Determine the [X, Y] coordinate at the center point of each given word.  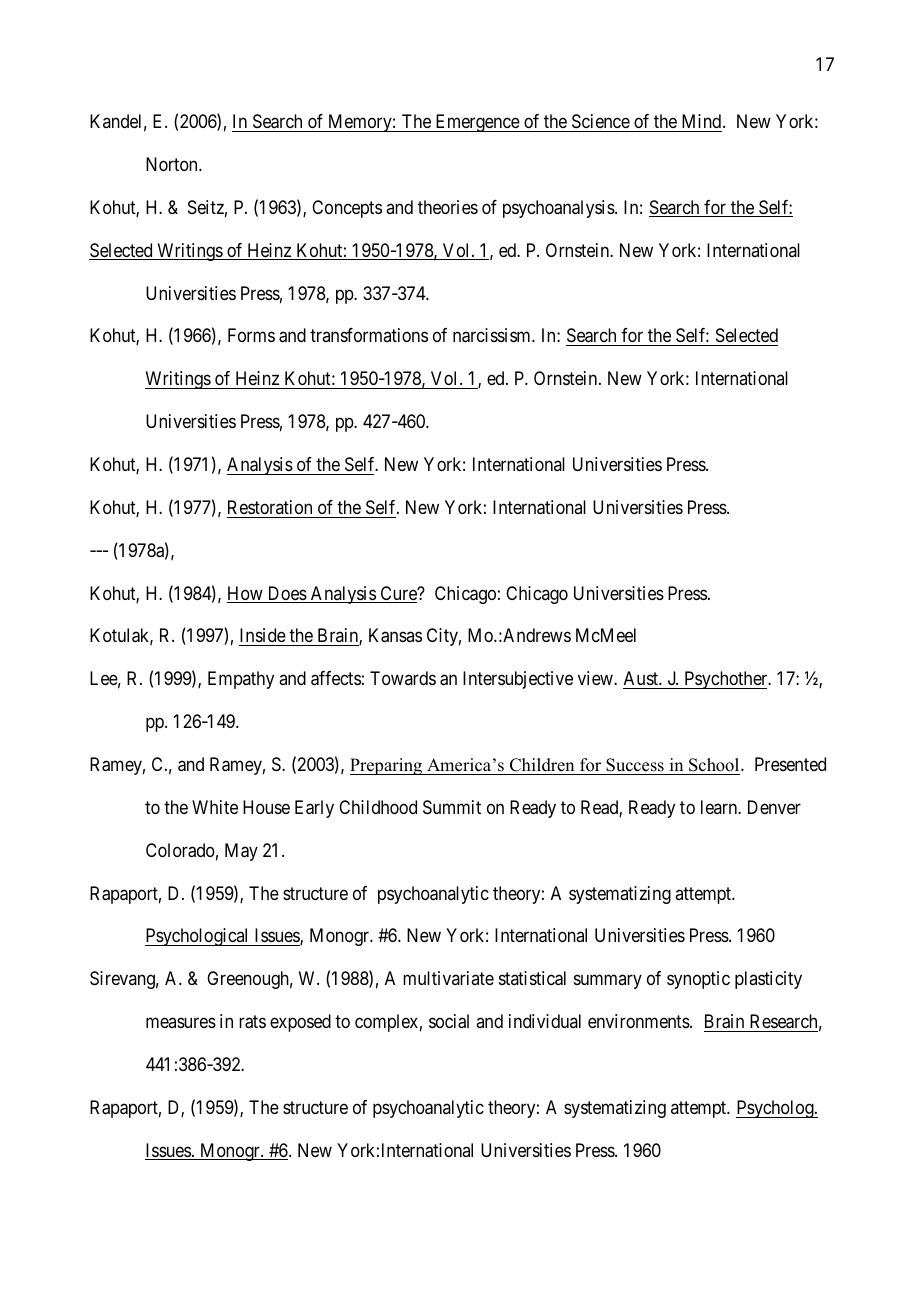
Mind [703, 121]
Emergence [477, 123]
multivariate [448, 978]
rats [252, 1022]
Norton [173, 164]
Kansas [395, 635]
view [596, 678]
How [246, 594]
